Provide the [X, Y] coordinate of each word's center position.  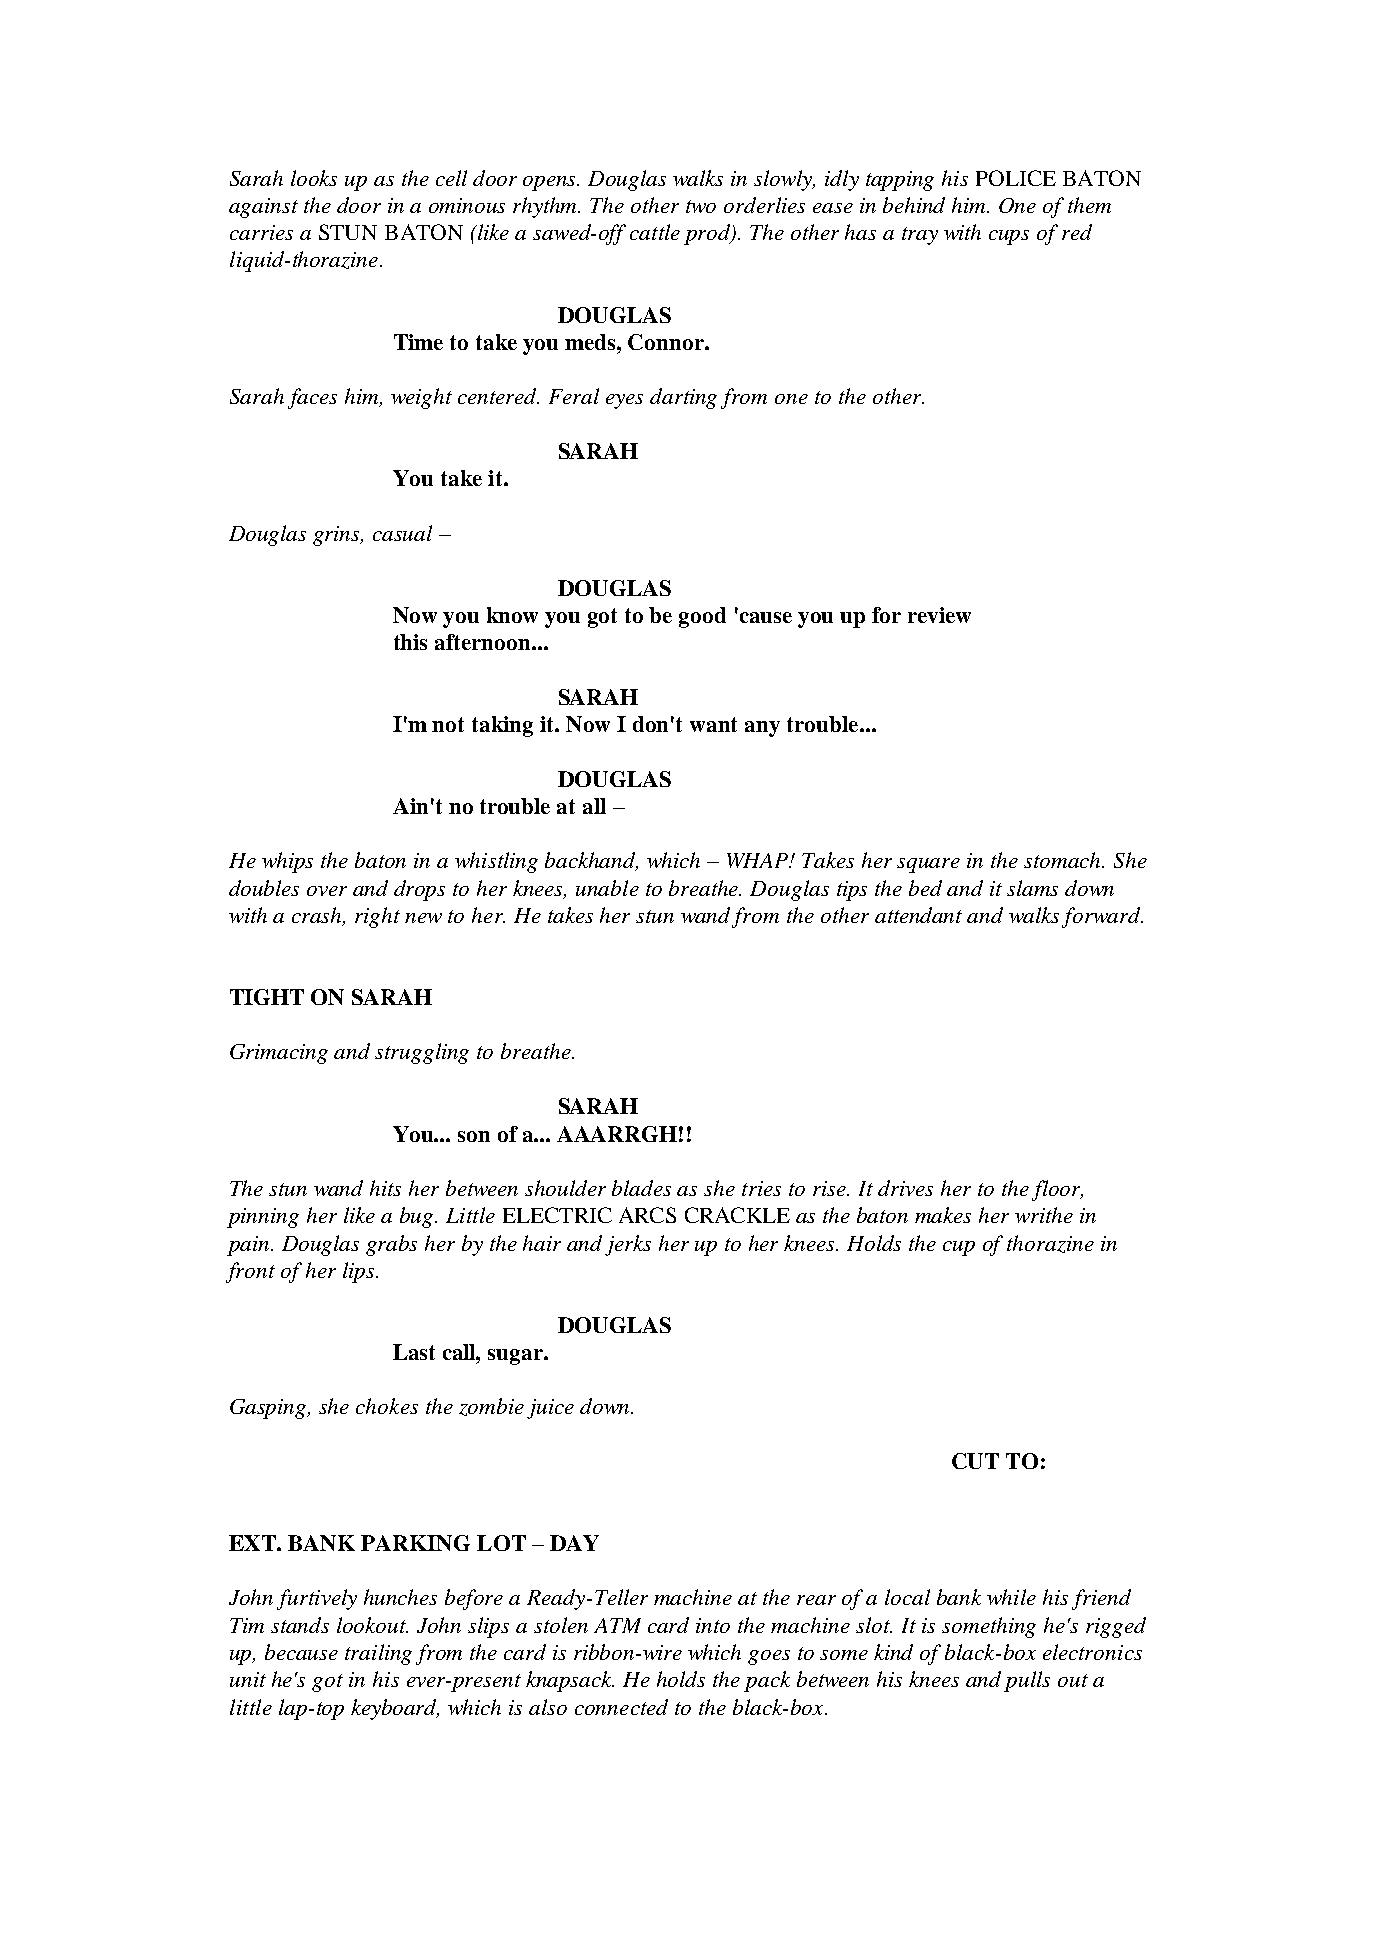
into [713, 1625]
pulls [1027, 1681]
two [701, 206]
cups [1009, 237]
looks [314, 178]
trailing [378, 1654]
